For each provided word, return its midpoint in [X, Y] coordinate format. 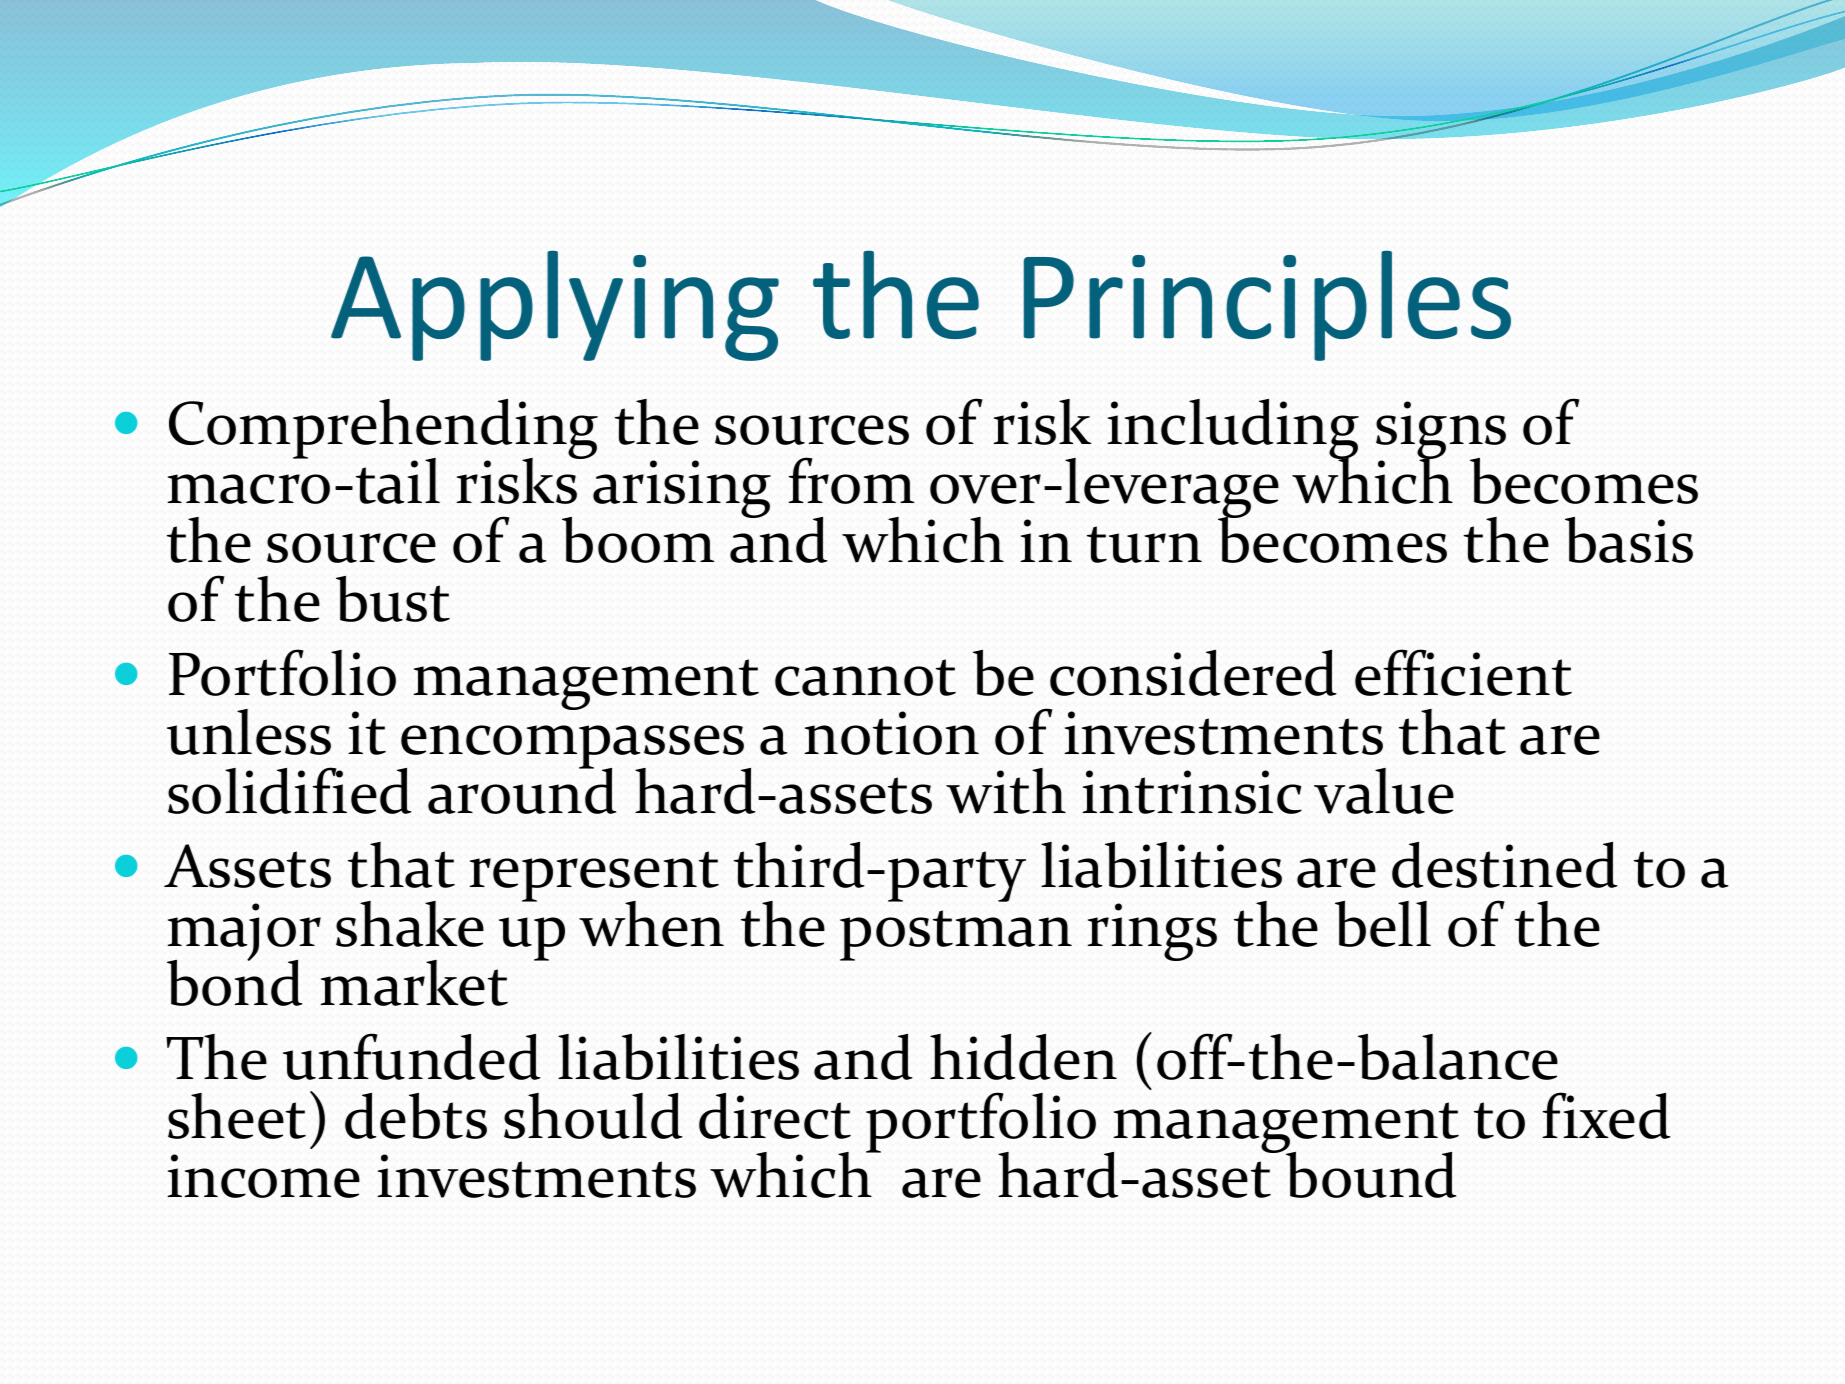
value [1384, 791]
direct [775, 1116]
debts [416, 1116]
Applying [555, 306]
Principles [1267, 305]
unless [249, 732]
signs [1441, 431]
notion [891, 733]
